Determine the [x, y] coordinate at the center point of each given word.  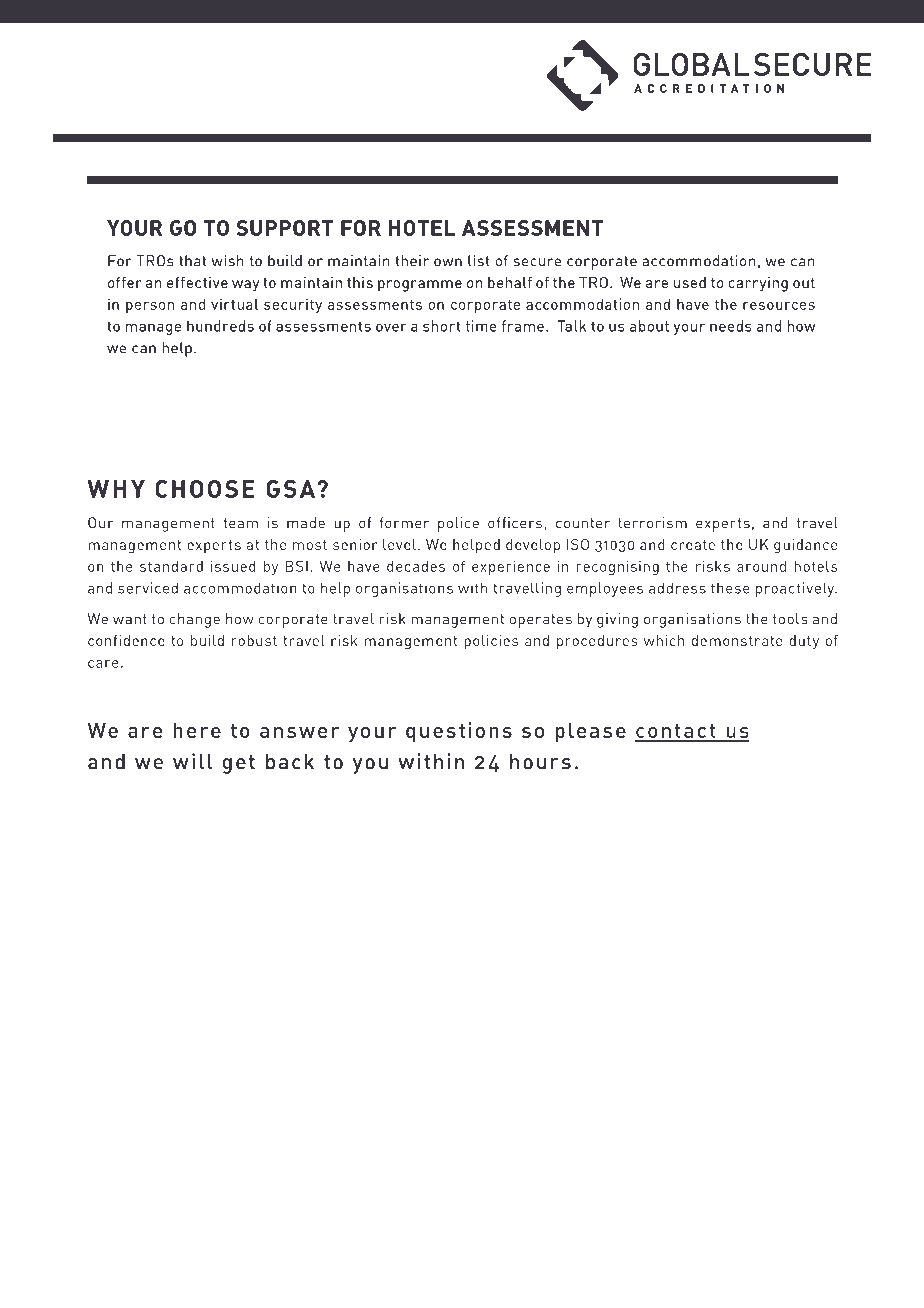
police [458, 524]
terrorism [652, 523]
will [193, 761]
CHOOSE [205, 489]
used [690, 282]
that [192, 261]
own [448, 262]
